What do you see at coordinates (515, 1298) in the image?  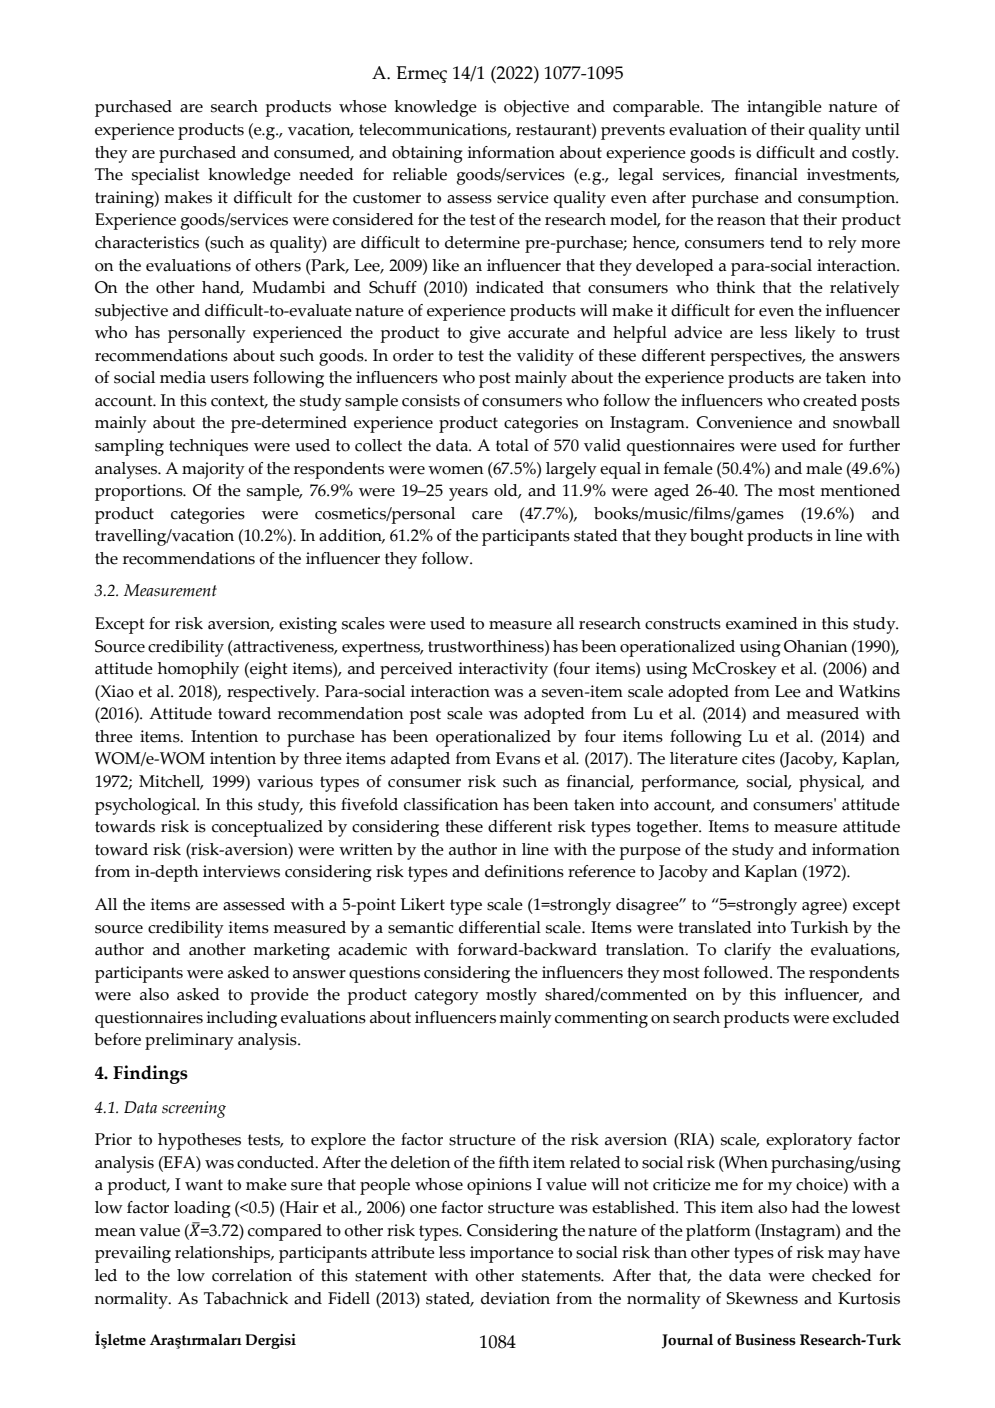 I see `deviation` at bounding box center [515, 1298].
